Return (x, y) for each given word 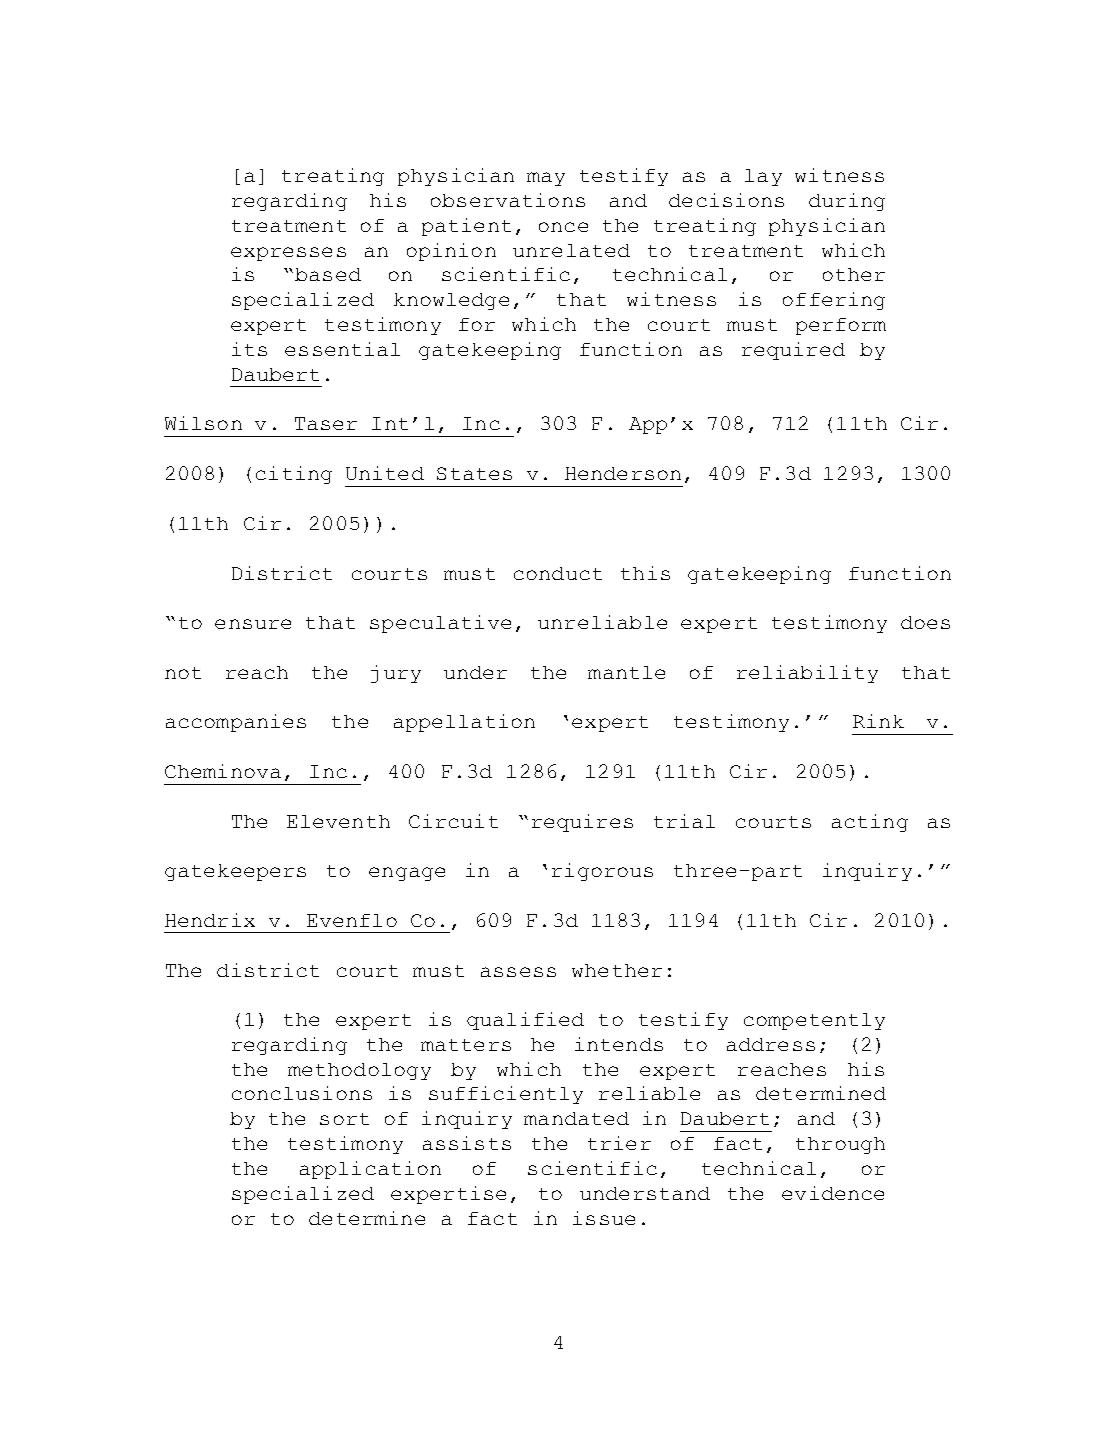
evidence (833, 1193)
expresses (288, 254)
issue (604, 1218)
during (847, 202)
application (370, 1170)
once (563, 227)
